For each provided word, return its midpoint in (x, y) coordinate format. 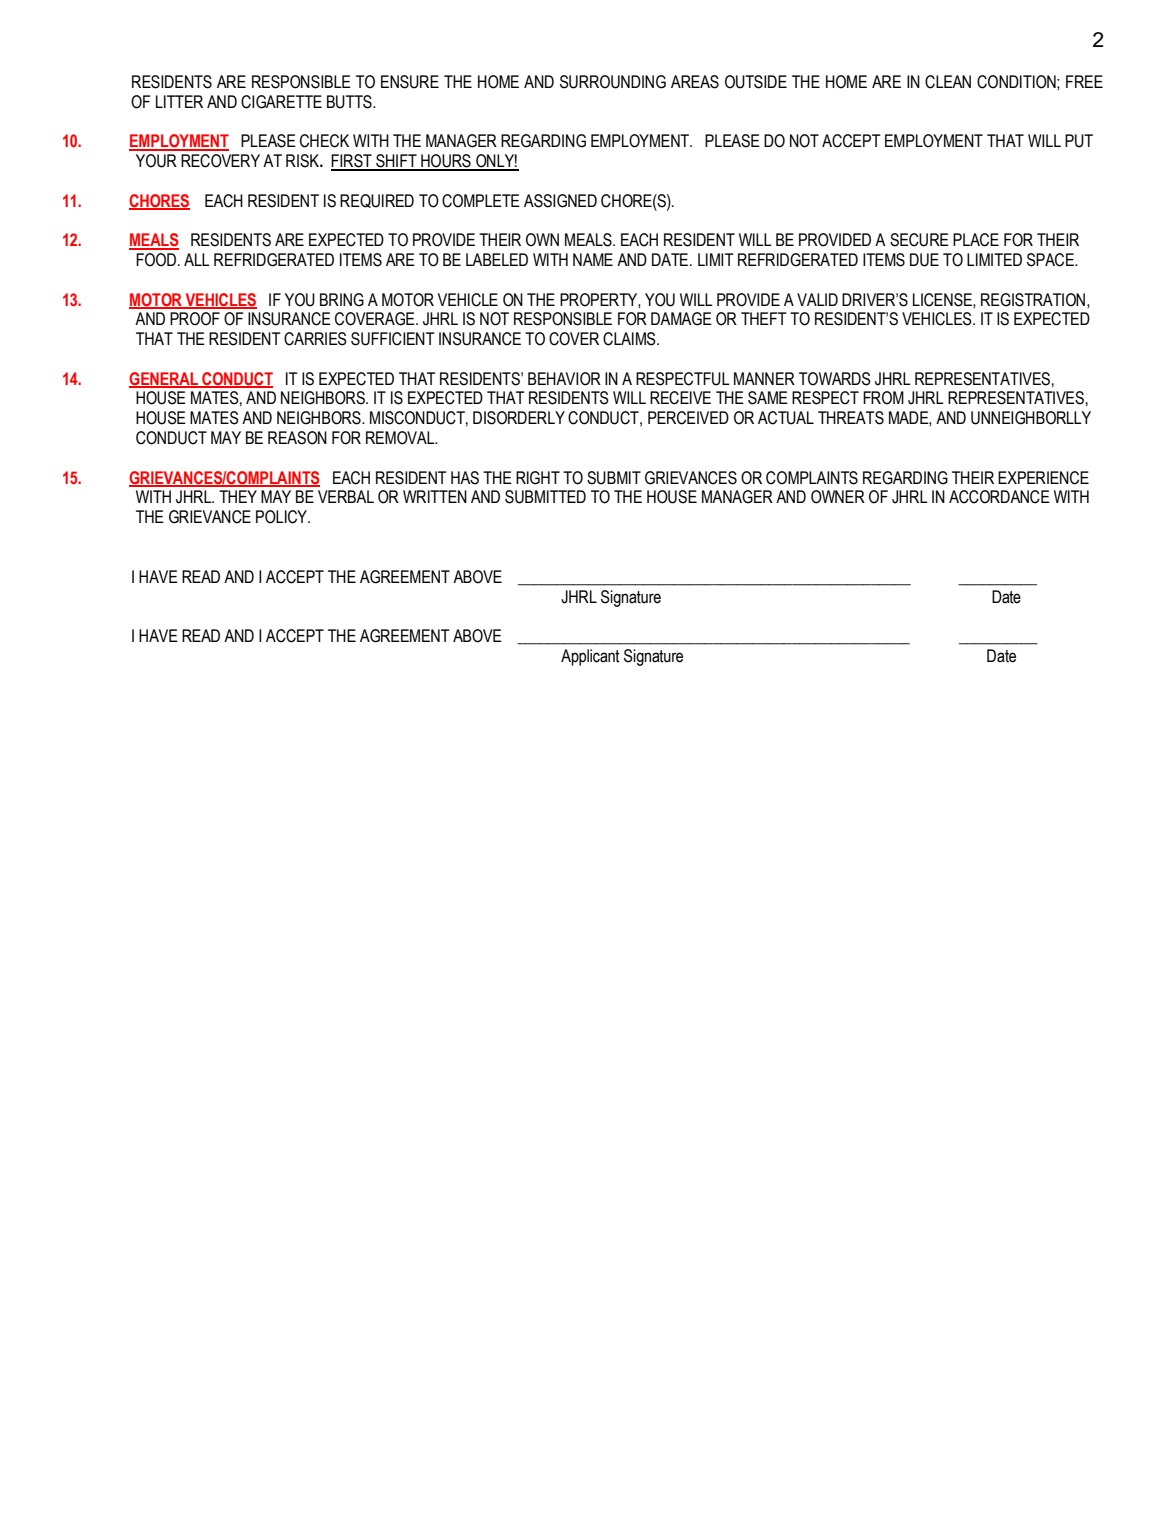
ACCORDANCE (999, 497)
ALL (197, 259)
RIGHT (538, 478)
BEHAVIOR (564, 379)
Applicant (590, 657)
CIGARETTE (281, 102)
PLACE (976, 240)
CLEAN (948, 82)
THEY (238, 496)
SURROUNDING (613, 82)
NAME (593, 259)
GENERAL (165, 379)
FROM (883, 398)
